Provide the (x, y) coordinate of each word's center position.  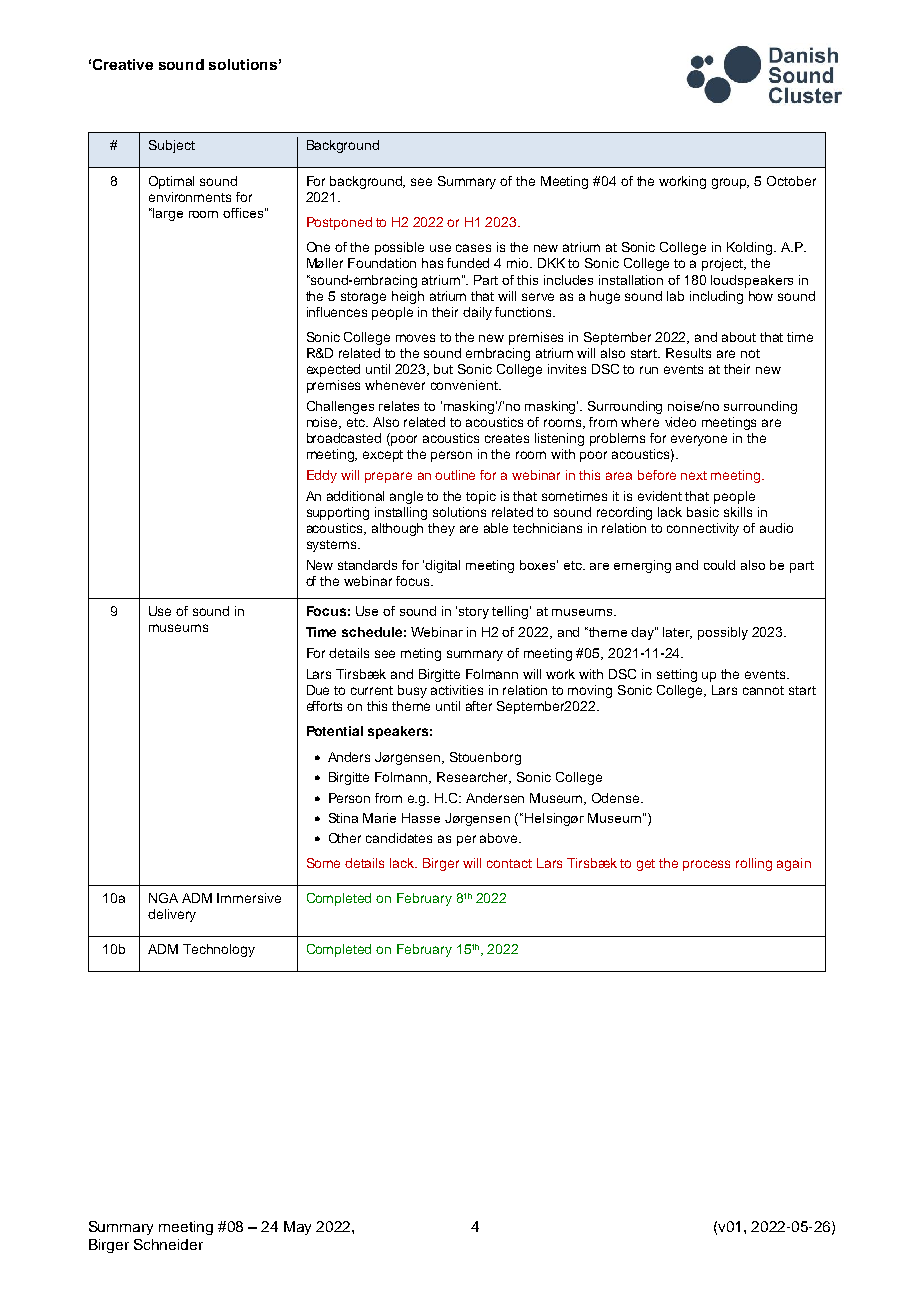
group (730, 183)
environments (190, 197)
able (496, 528)
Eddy (322, 476)
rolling (754, 864)
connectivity (703, 529)
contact (509, 863)
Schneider (168, 1244)
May (297, 1228)
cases (473, 248)
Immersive (249, 898)
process (706, 865)
